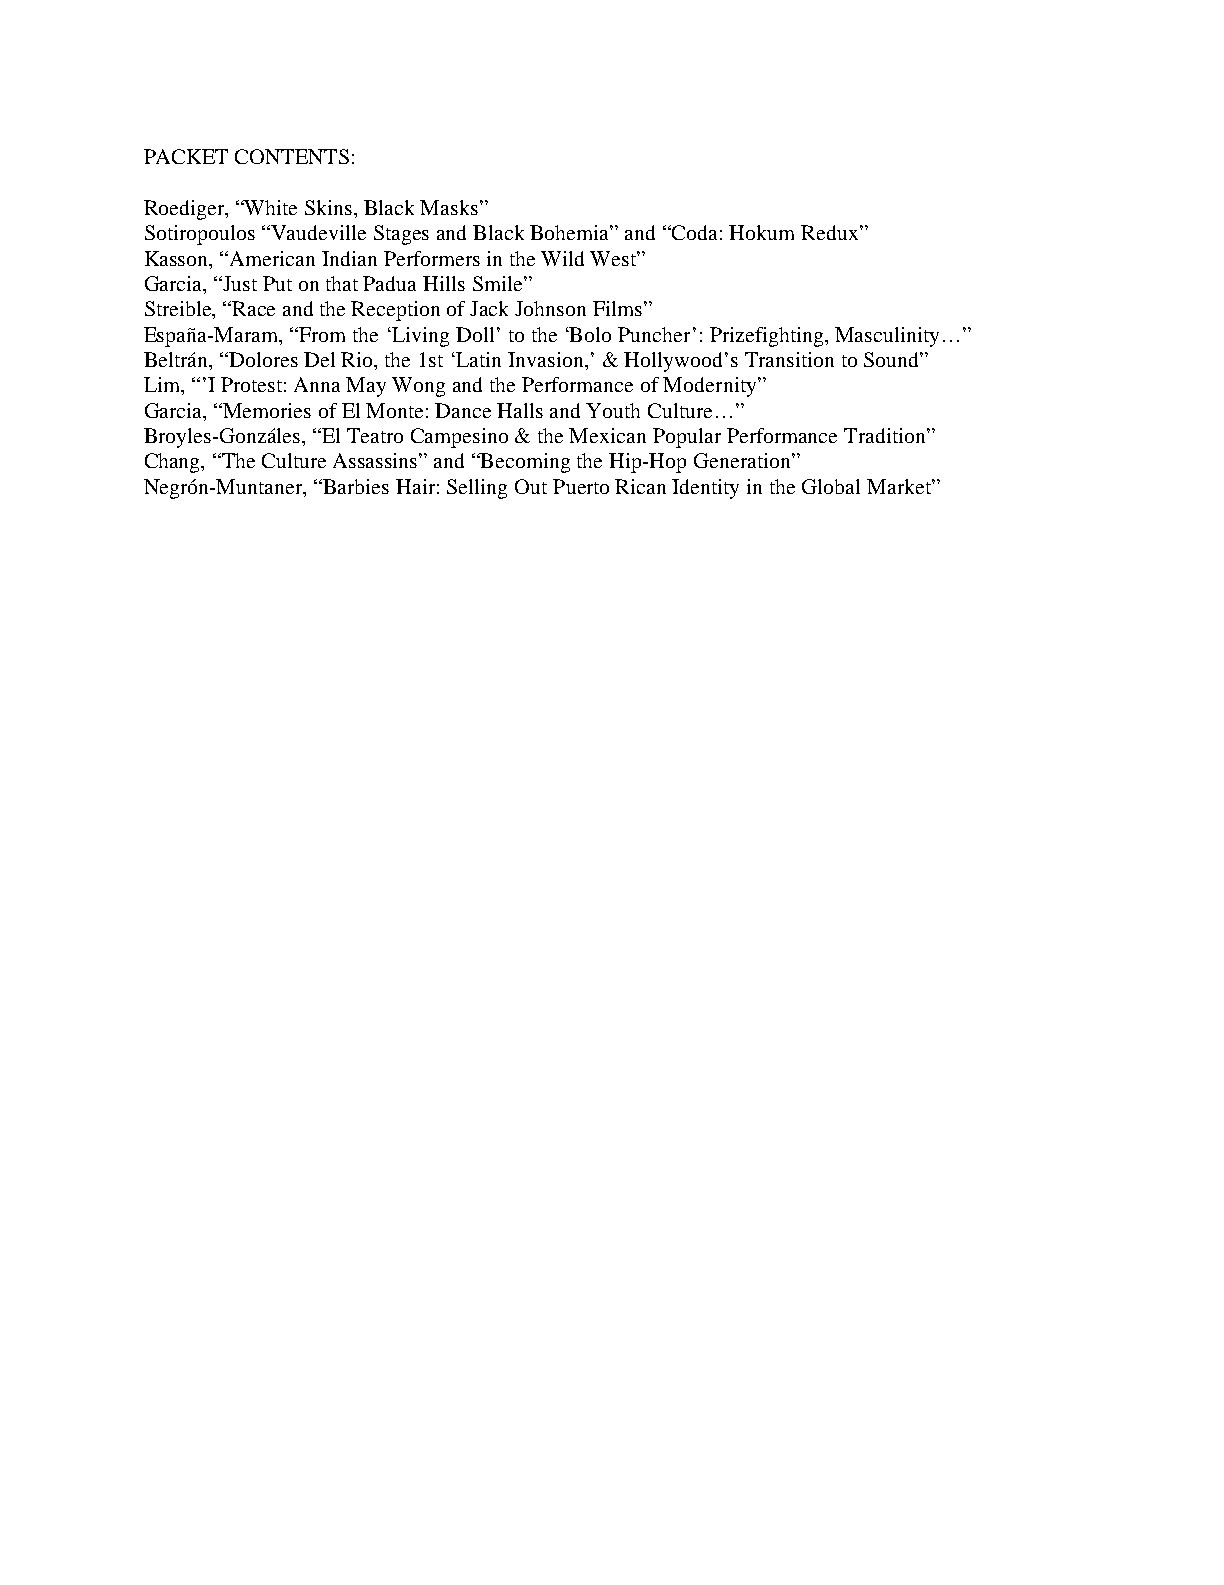  Describe the element at coordinates (263, 359) in the screenshot. I see `Dolores` at that location.
